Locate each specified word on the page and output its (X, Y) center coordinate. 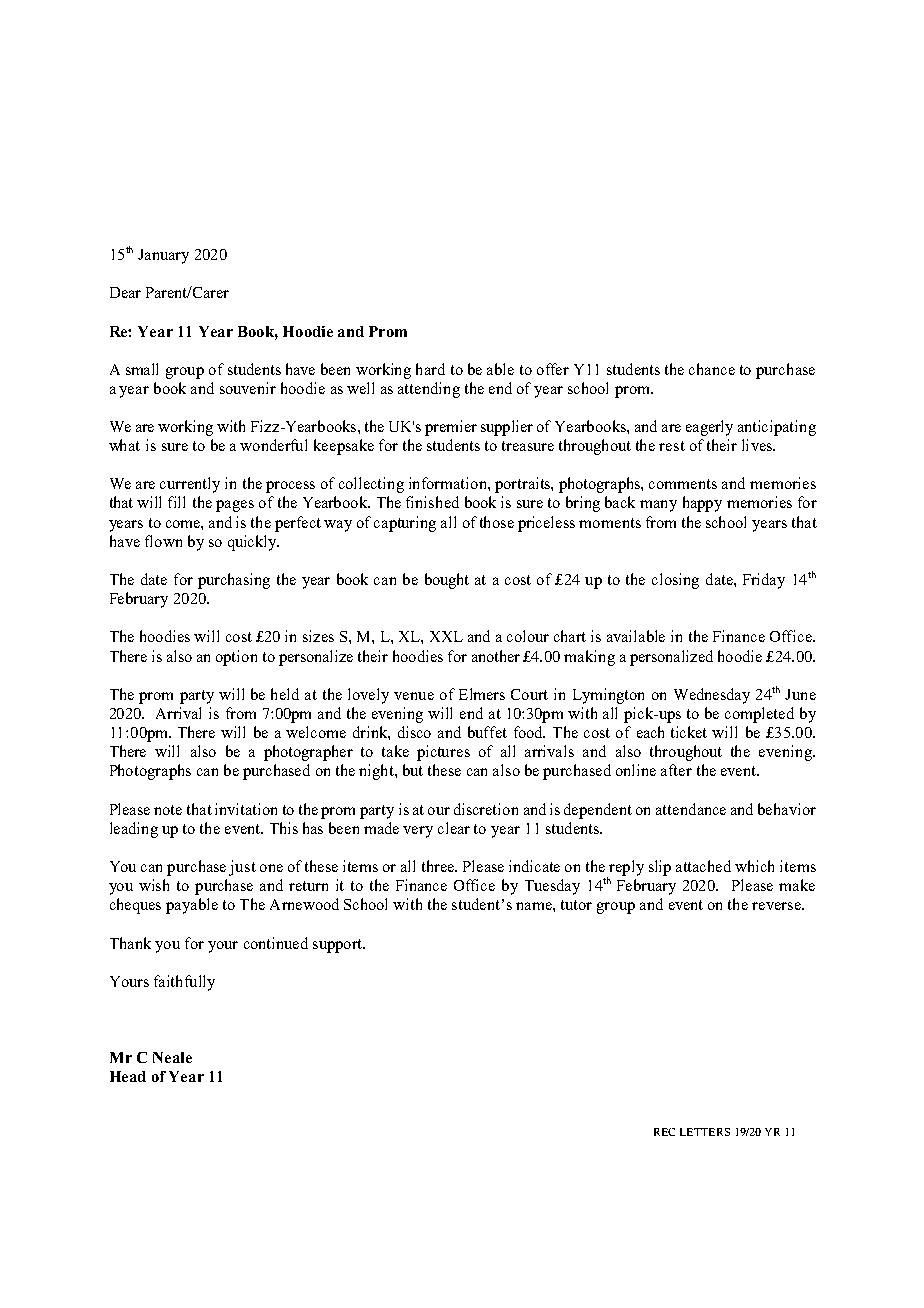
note (168, 810)
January (163, 256)
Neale (172, 1057)
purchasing (234, 581)
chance (712, 369)
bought (447, 581)
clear (454, 828)
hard (430, 369)
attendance (691, 809)
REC (664, 1132)
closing (675, 581)
